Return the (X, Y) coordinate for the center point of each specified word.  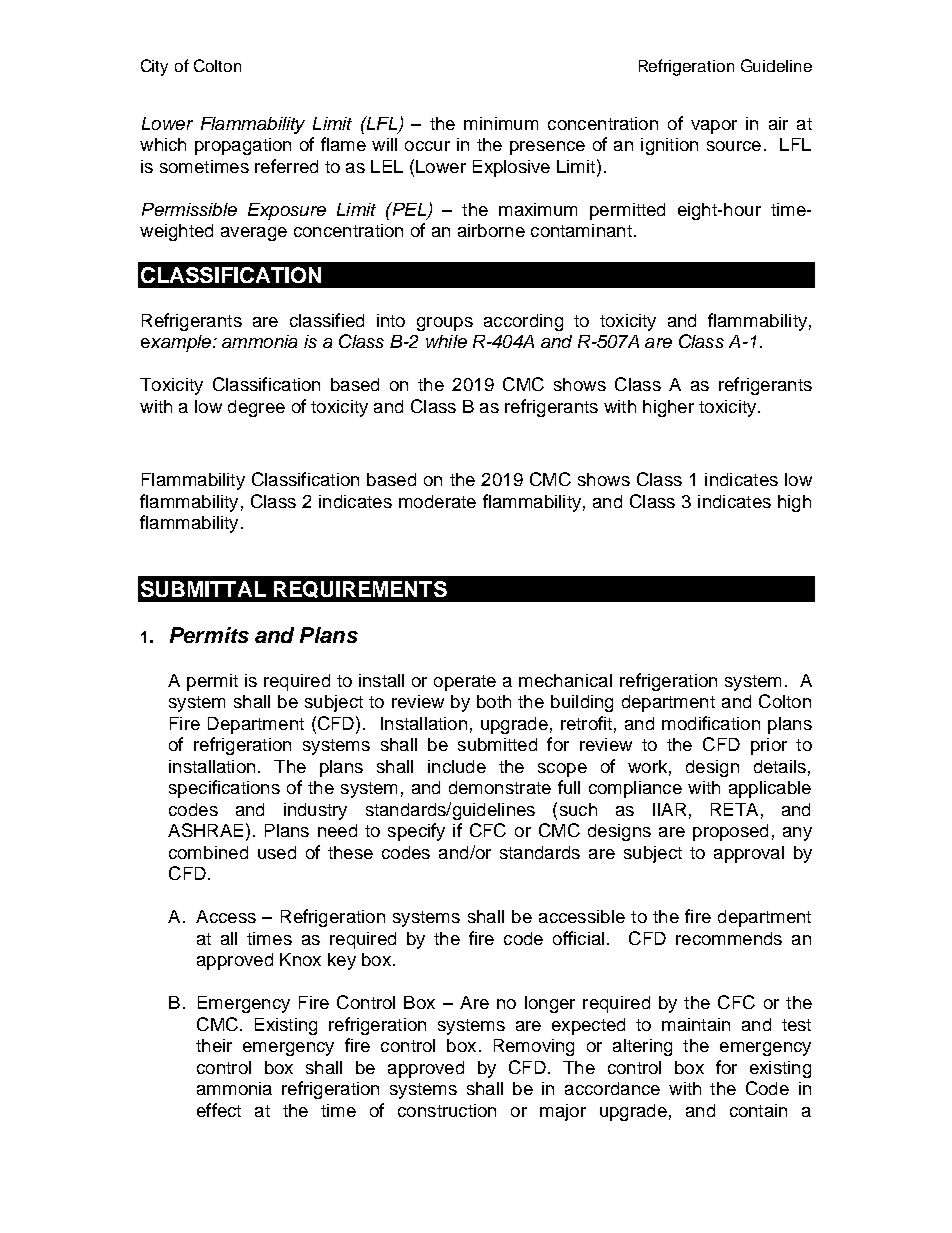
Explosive (511, 168)
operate (465, 683)
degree (256, 408)
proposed (730, 832)
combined (208, 852)
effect (219, 1110)
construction (447, 1110)
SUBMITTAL (203, 589)
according (523, 322)
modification (711, 723)
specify (416, 832)
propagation (243, 146)
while (446, 341)
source (734, 146)
